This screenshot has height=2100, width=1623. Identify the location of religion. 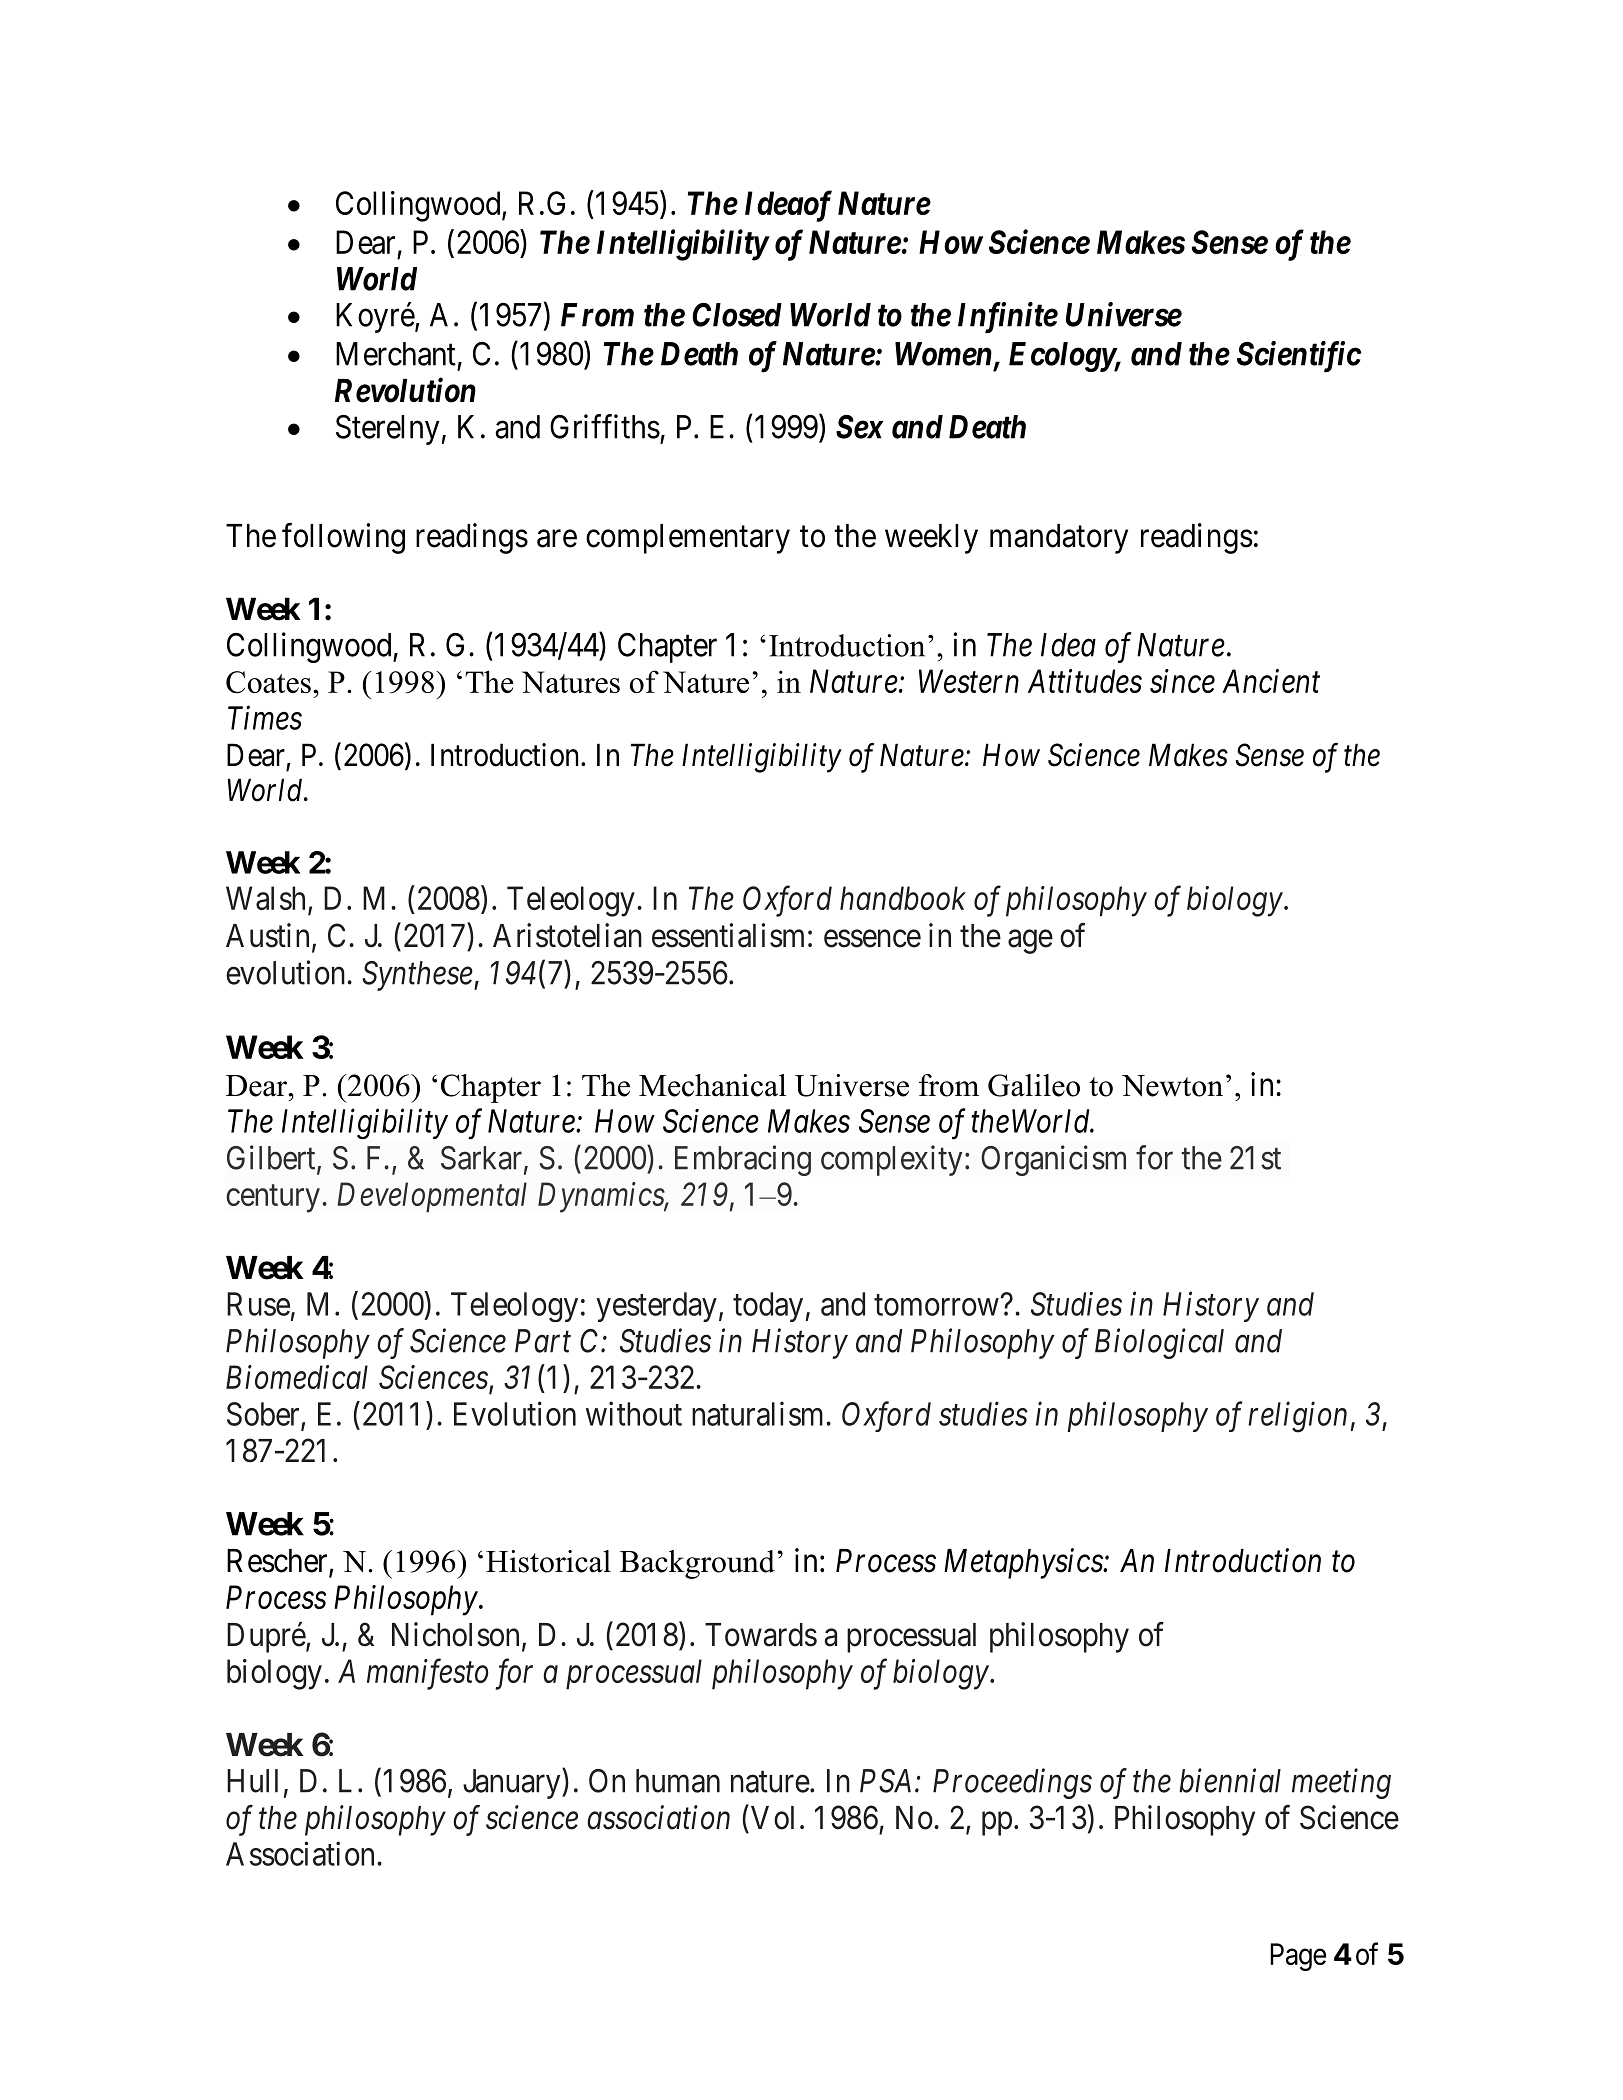
(1297, 1417).
